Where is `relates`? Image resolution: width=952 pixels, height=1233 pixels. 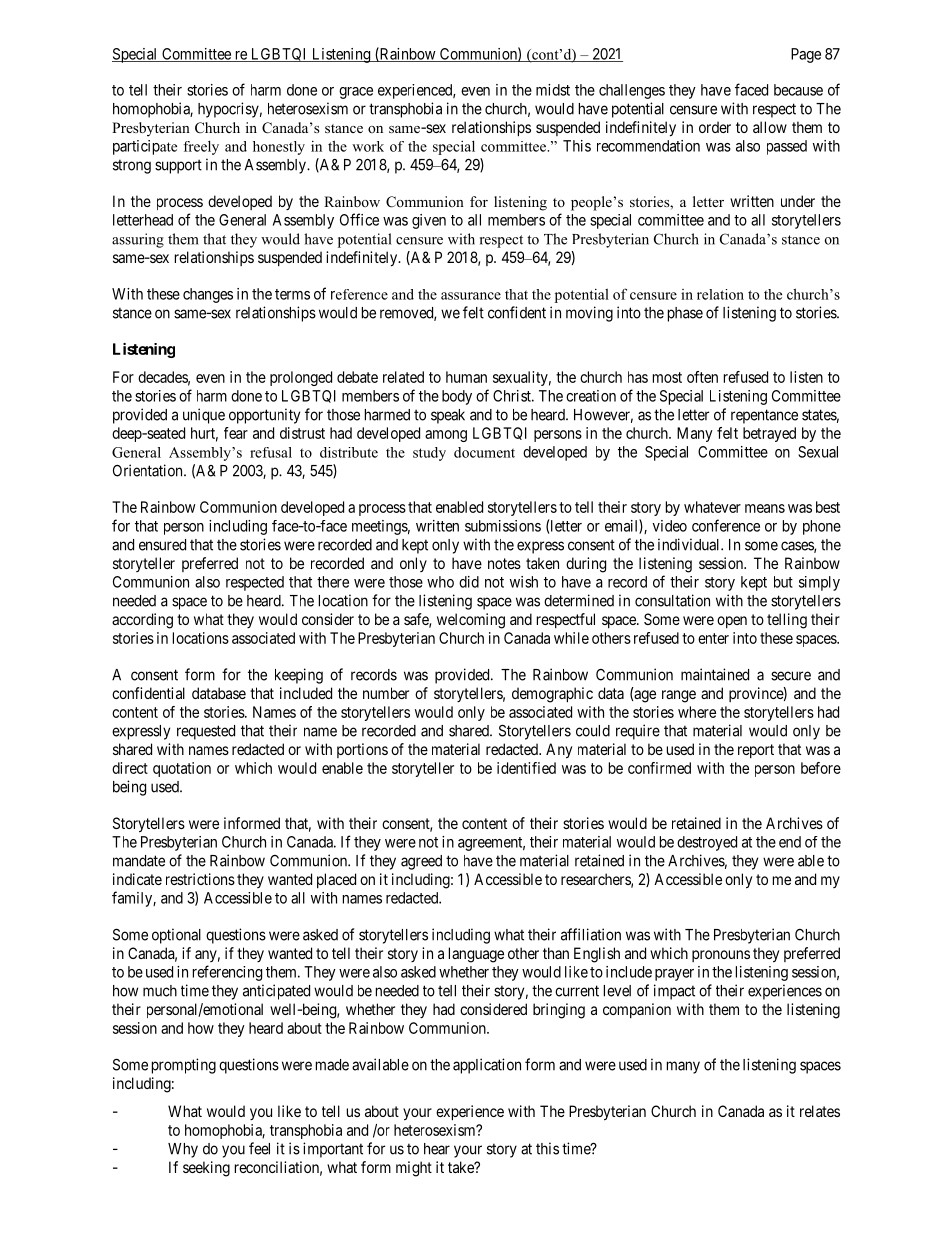
relates is located at coordinates (820, 1111).
